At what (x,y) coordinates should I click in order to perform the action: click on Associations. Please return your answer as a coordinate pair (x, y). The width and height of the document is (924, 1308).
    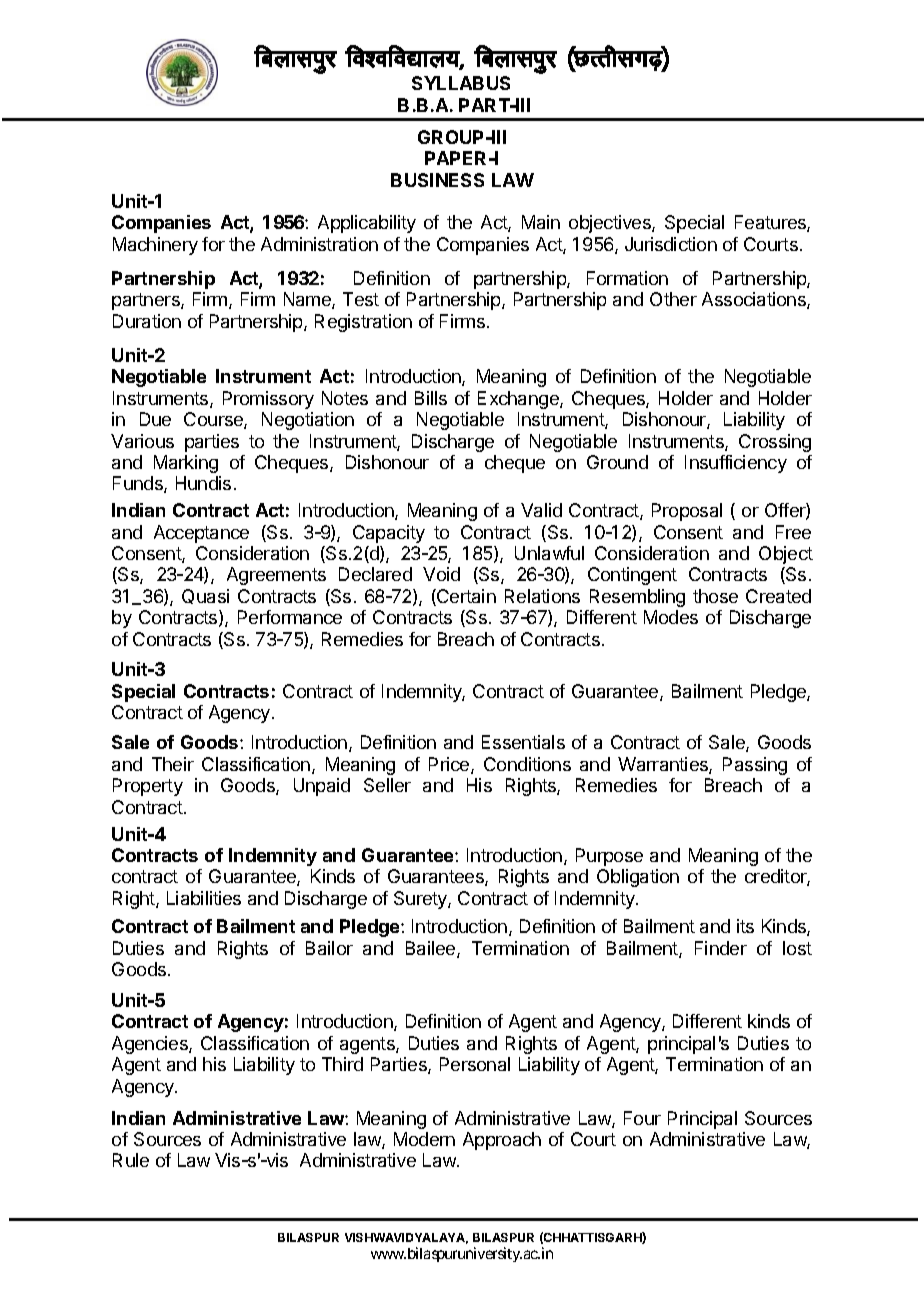
    Looking at the image, I should click on (755, 300).
